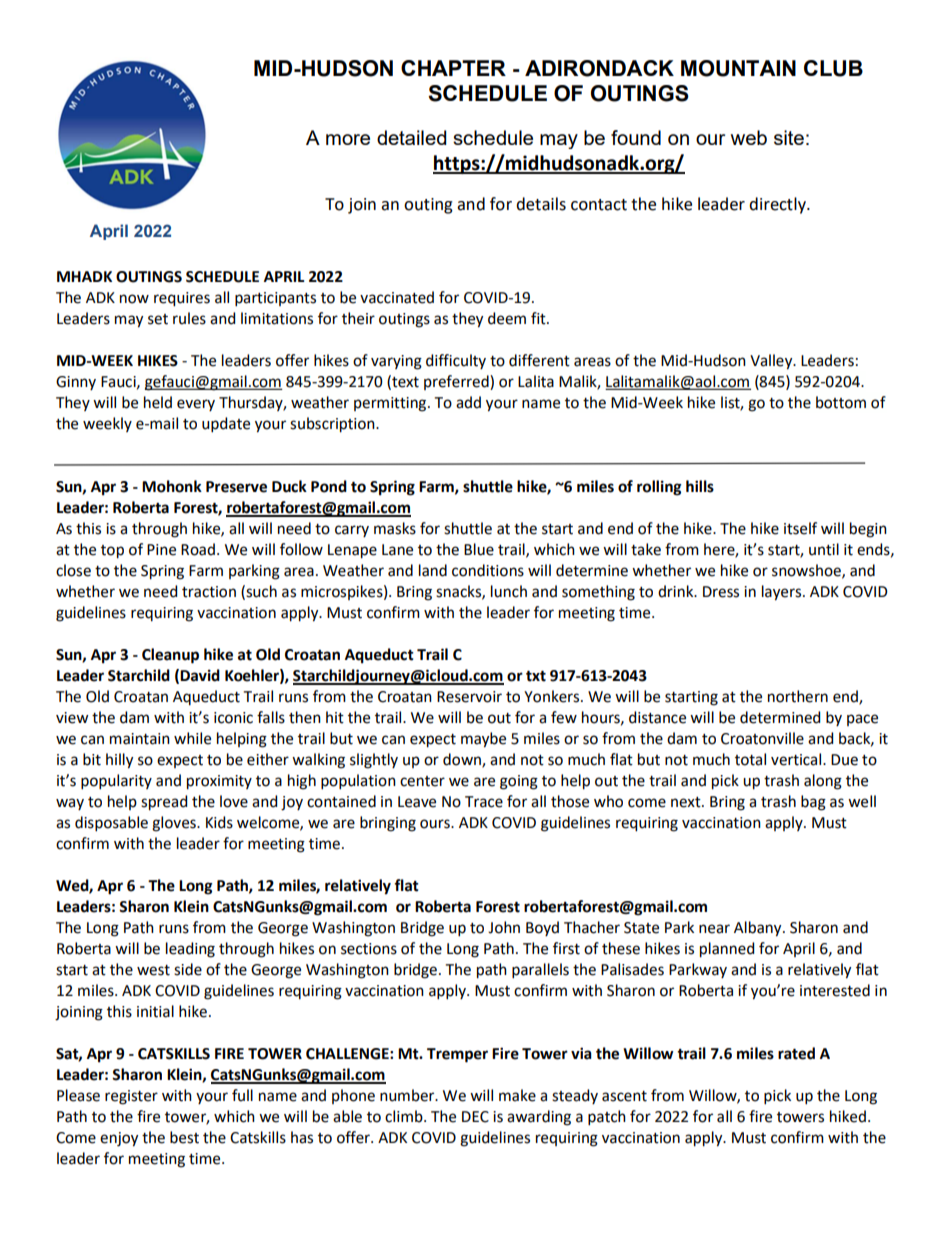  Describe the element at coordinates (796, 1053) in the screenshot. I see `rated` at that location.
